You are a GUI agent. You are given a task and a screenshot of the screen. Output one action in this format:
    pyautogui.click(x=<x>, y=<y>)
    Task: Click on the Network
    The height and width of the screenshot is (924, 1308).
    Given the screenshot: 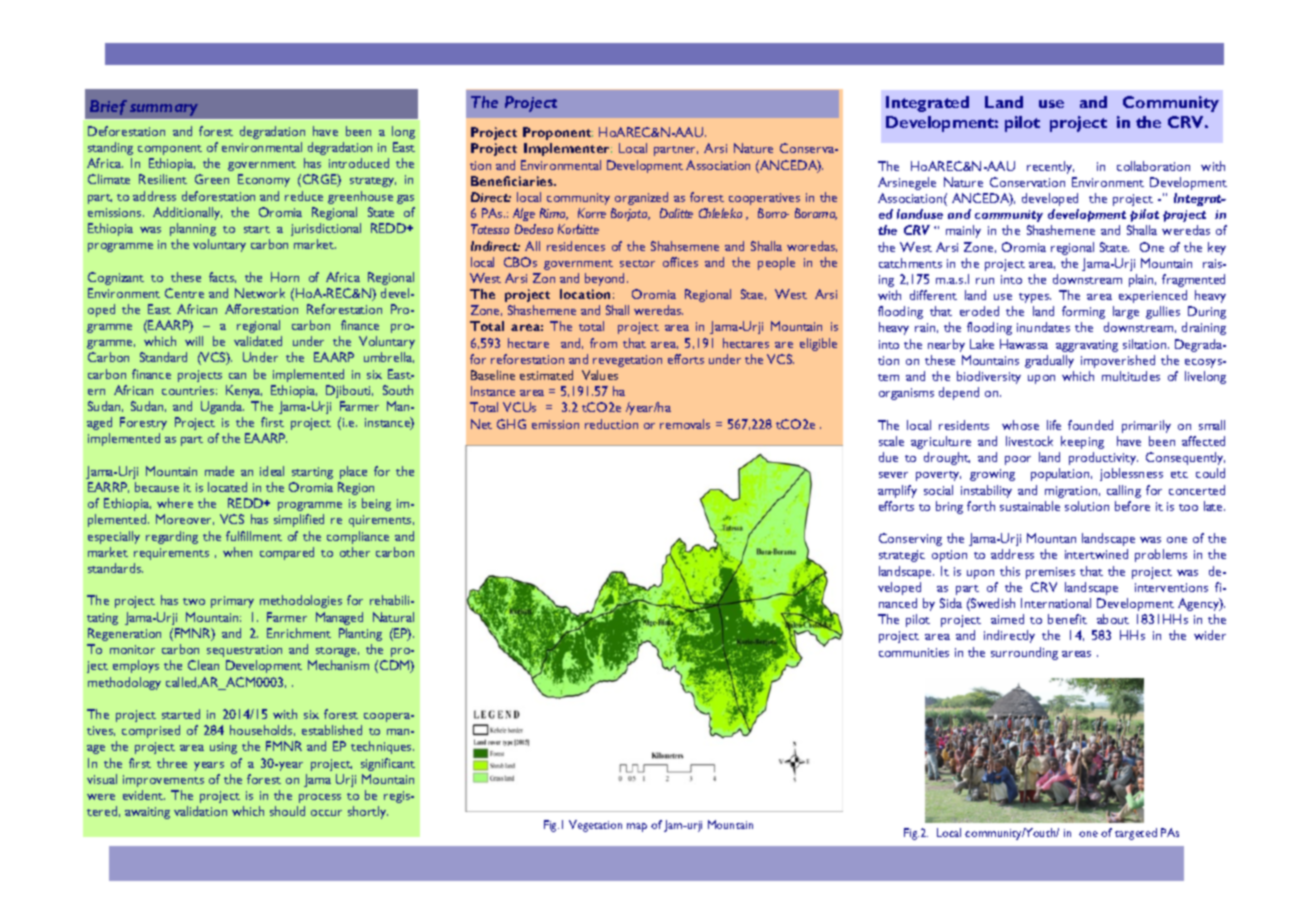 What is the action you would take?
    pyautogui.click(x=260, y=293)
